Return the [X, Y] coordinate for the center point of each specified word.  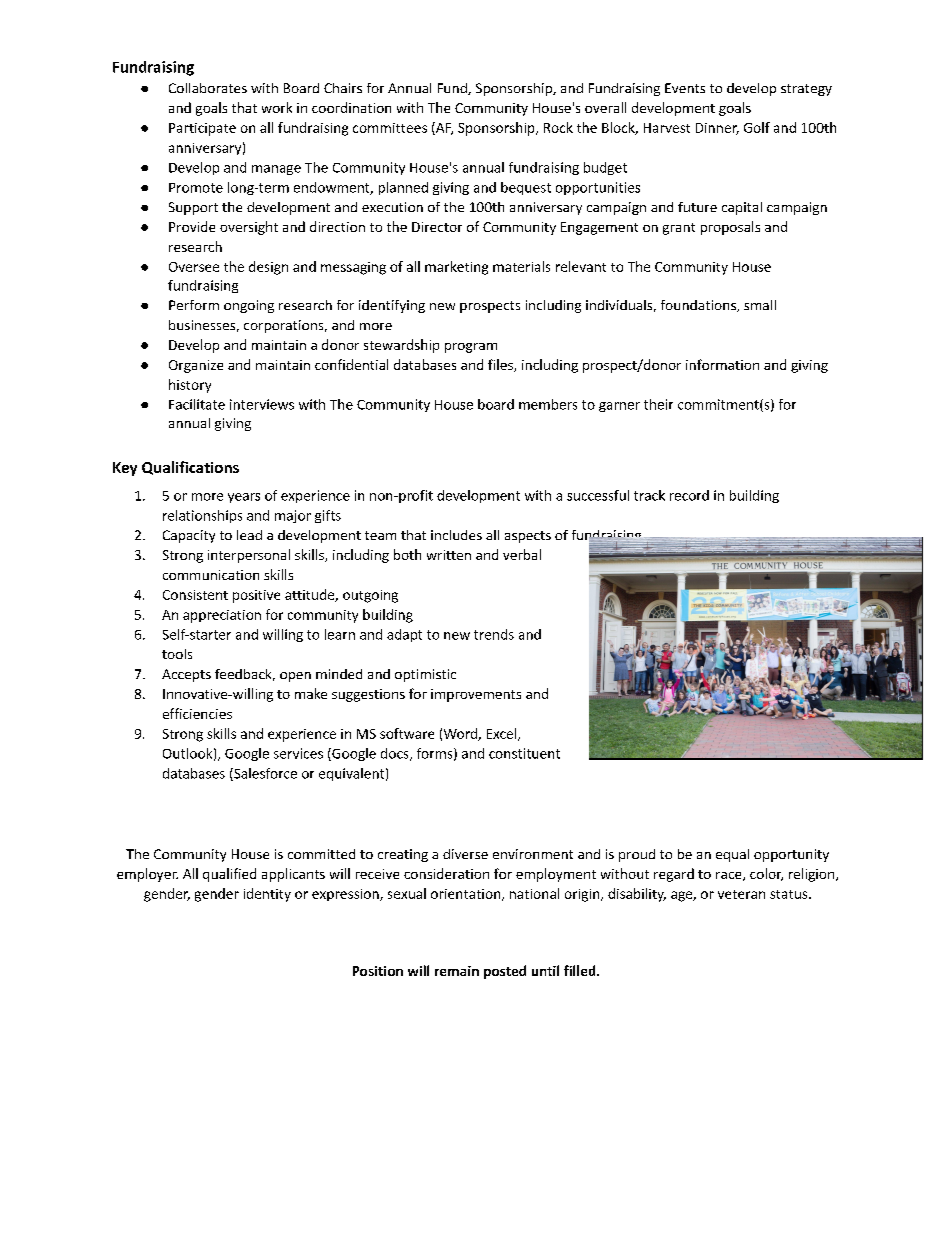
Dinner [717, 129]
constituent [524, 753]
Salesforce [264, 774]
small [760, 305]
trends [494, 634]
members [548, 404]
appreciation [222, 616]
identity [267, 895]
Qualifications [190, 468]
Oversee [194, 267]
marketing [456, 268]
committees [390, 128]
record [689, 495]
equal [732, 855]
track [649, 495]
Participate [202, 129]
